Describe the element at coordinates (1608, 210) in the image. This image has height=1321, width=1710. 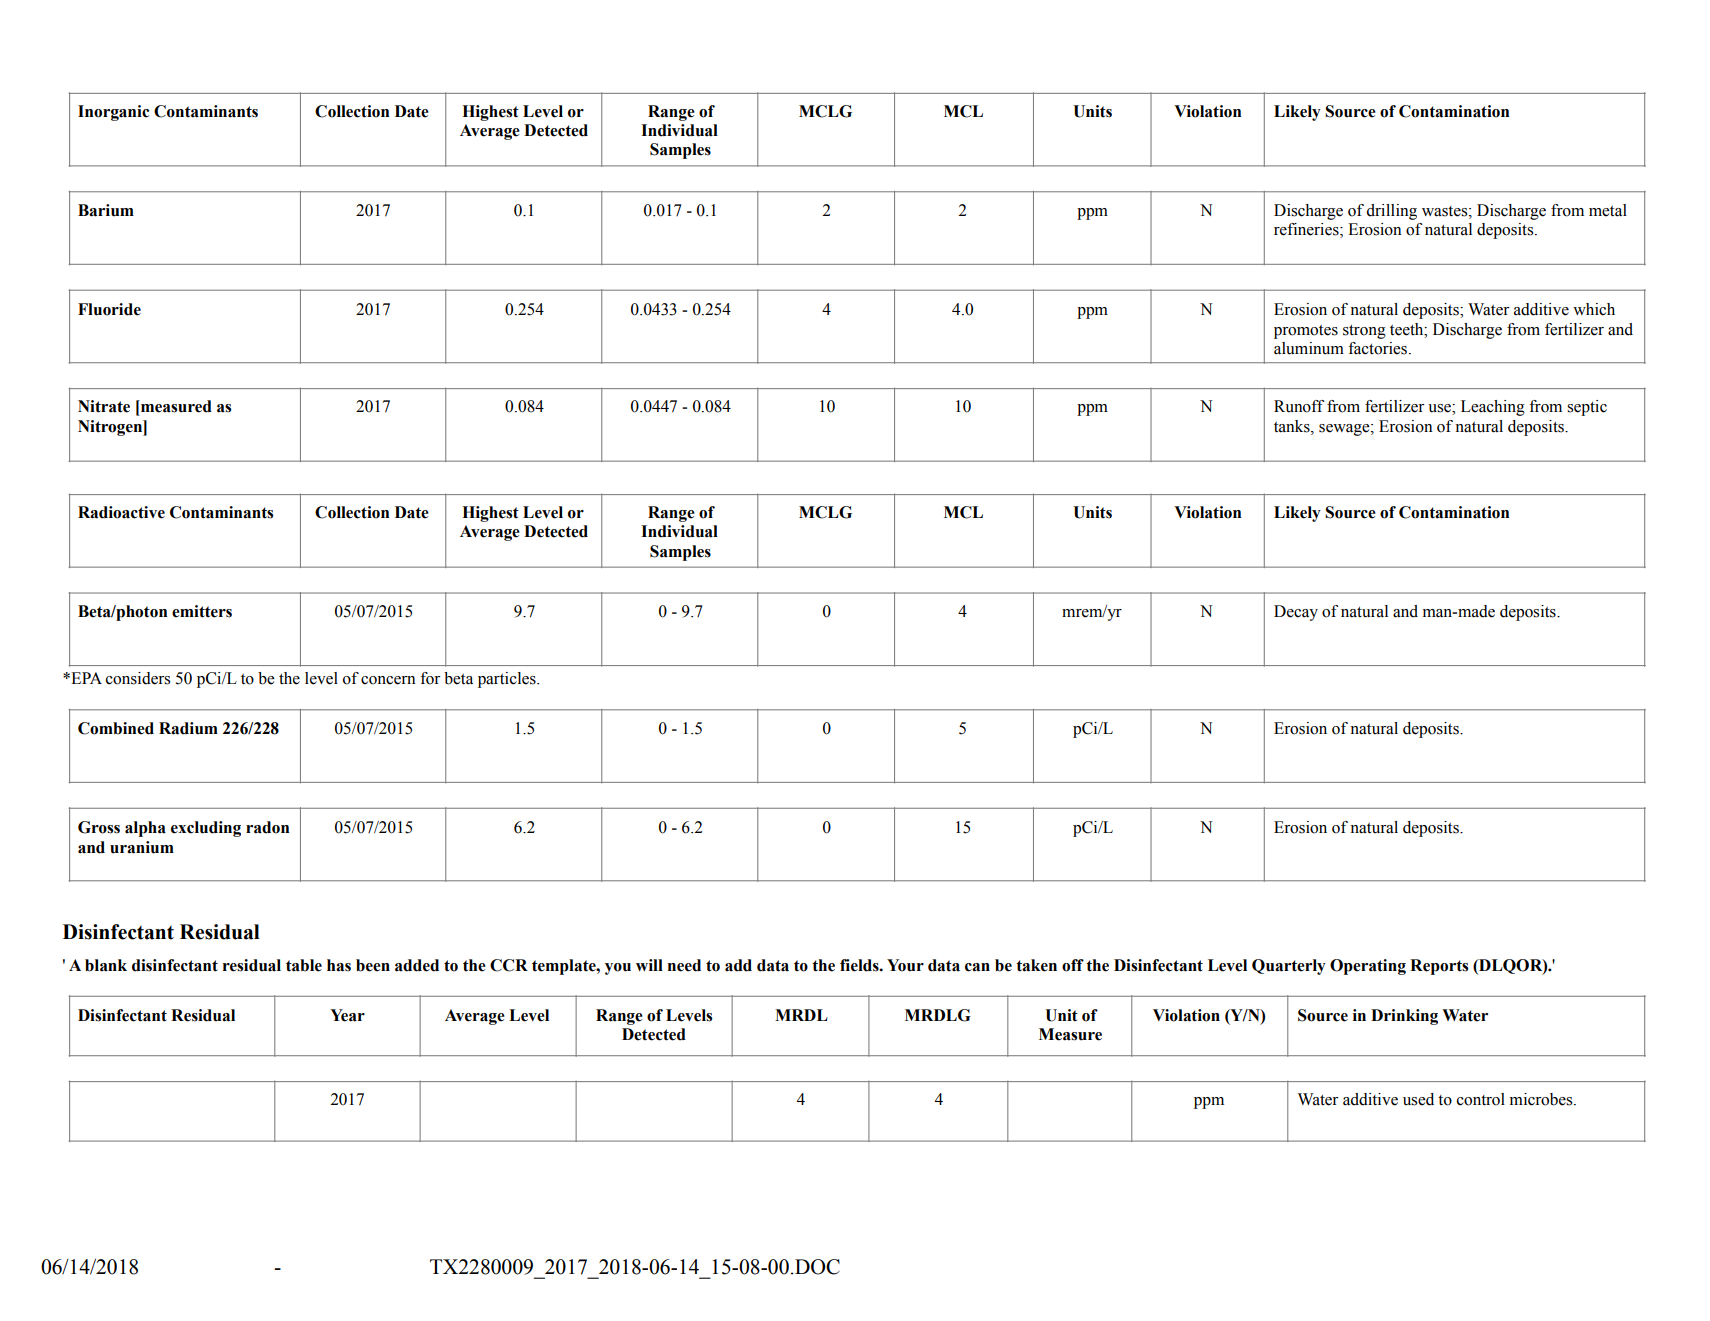
I see `metal` at that location.
